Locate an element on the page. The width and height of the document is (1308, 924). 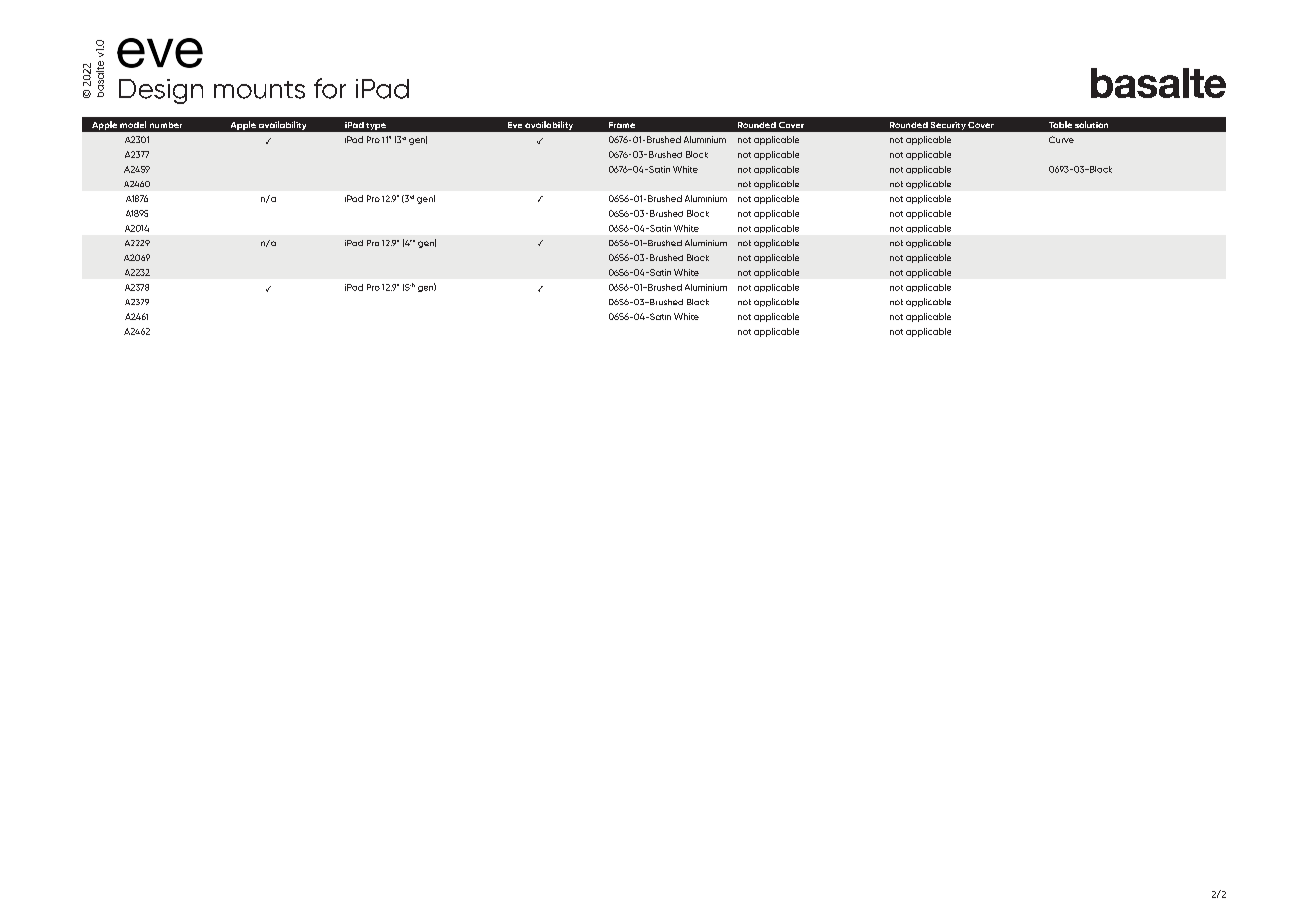
solution is located at coordinates (1091, 124).
